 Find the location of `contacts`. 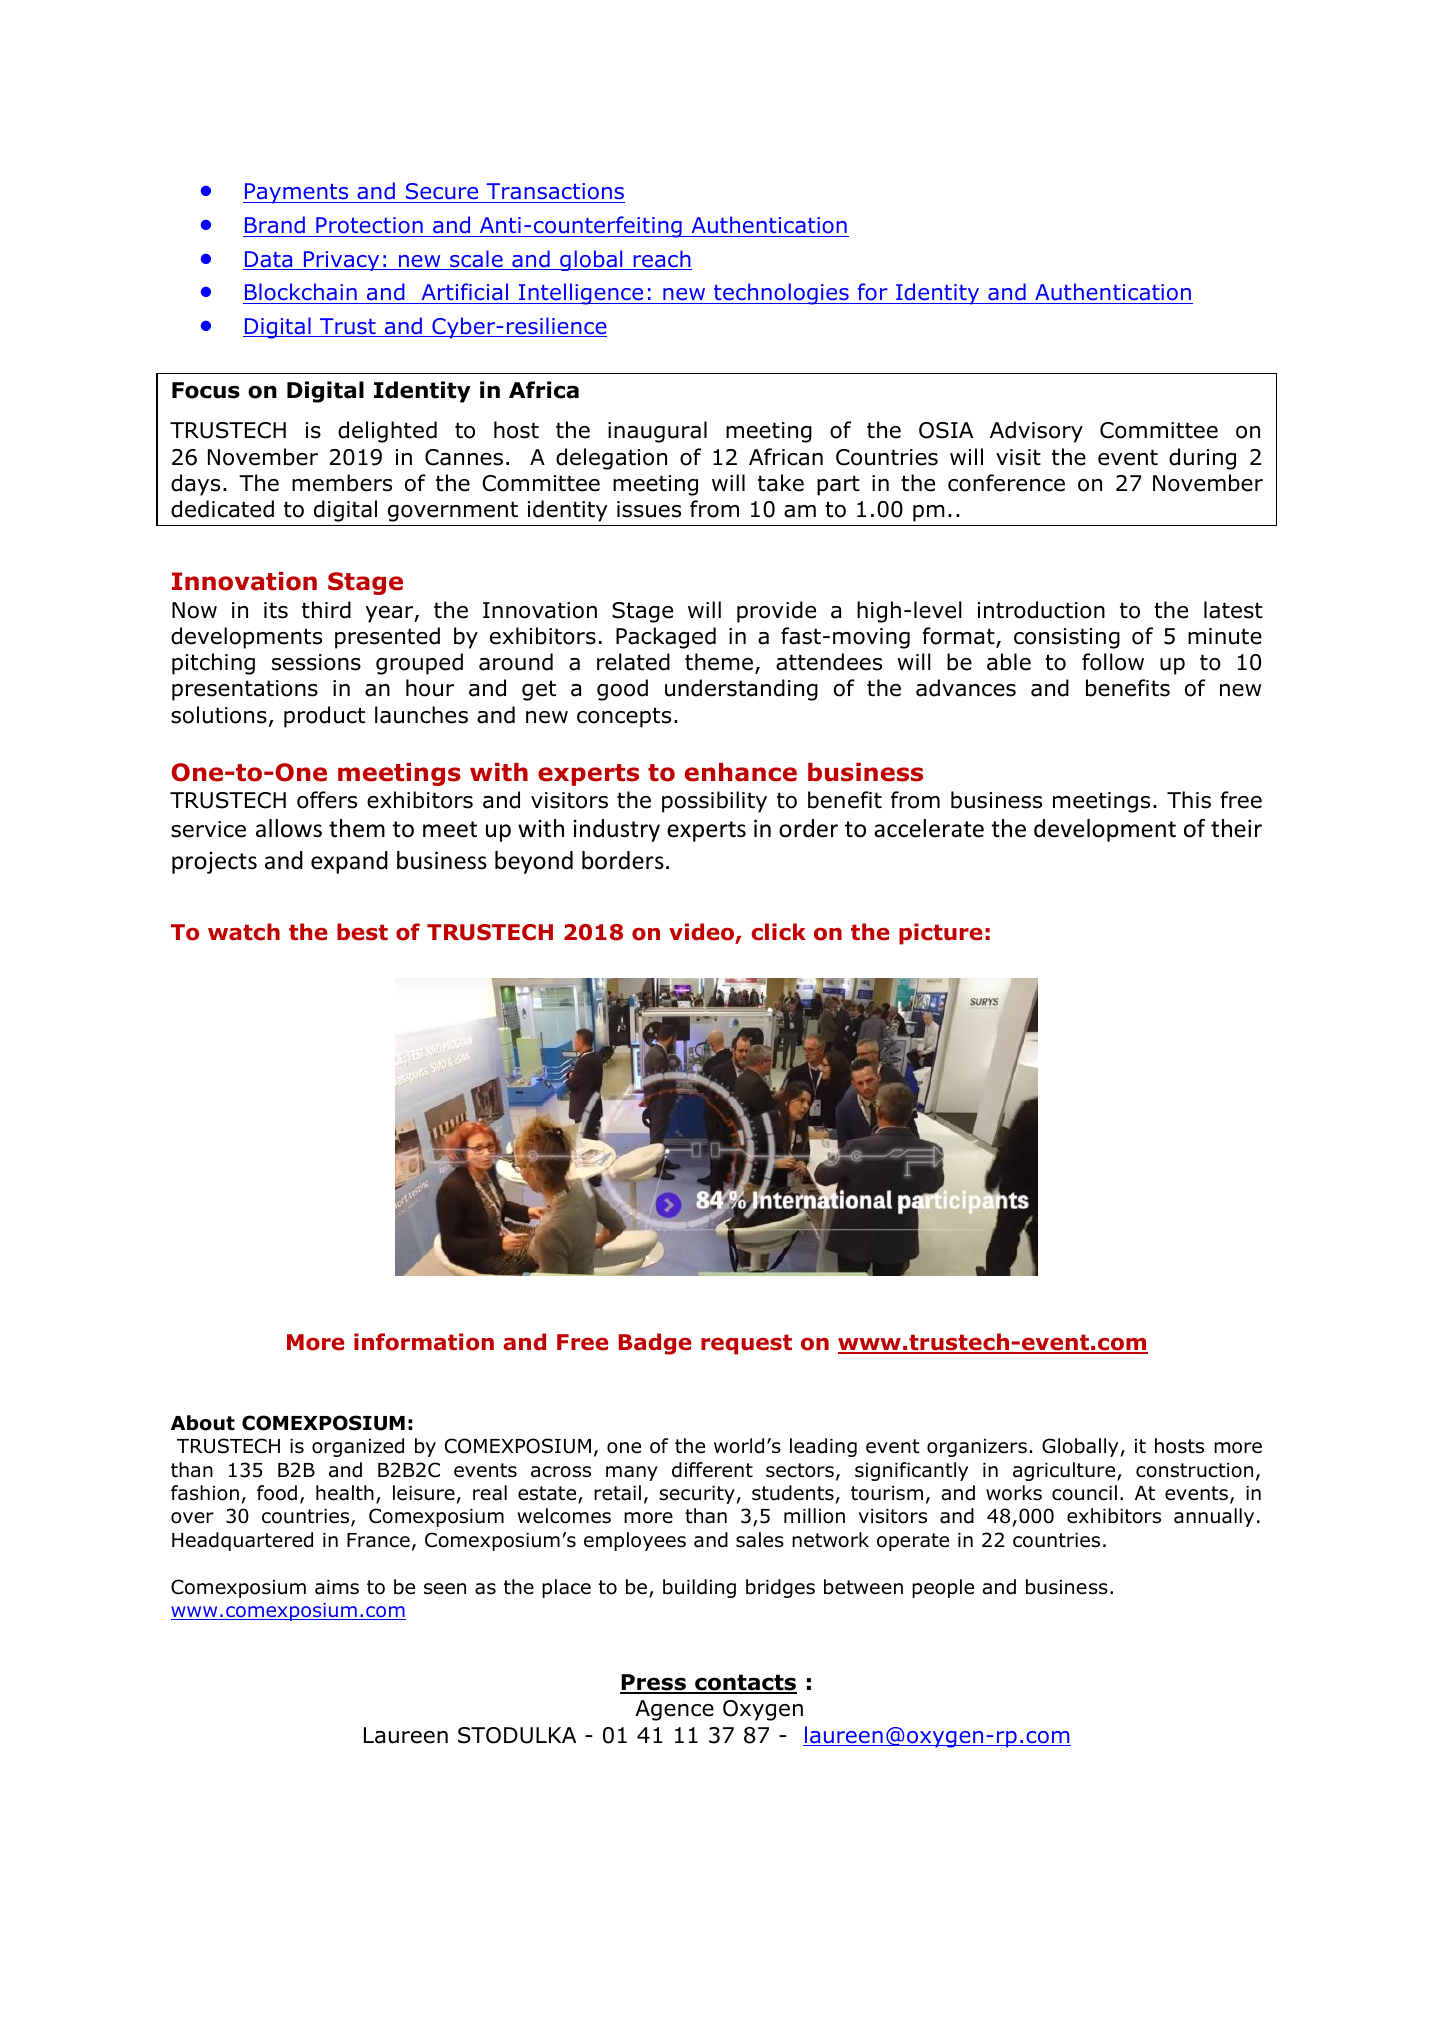

contacts is located at coordinates (745, 1683).
